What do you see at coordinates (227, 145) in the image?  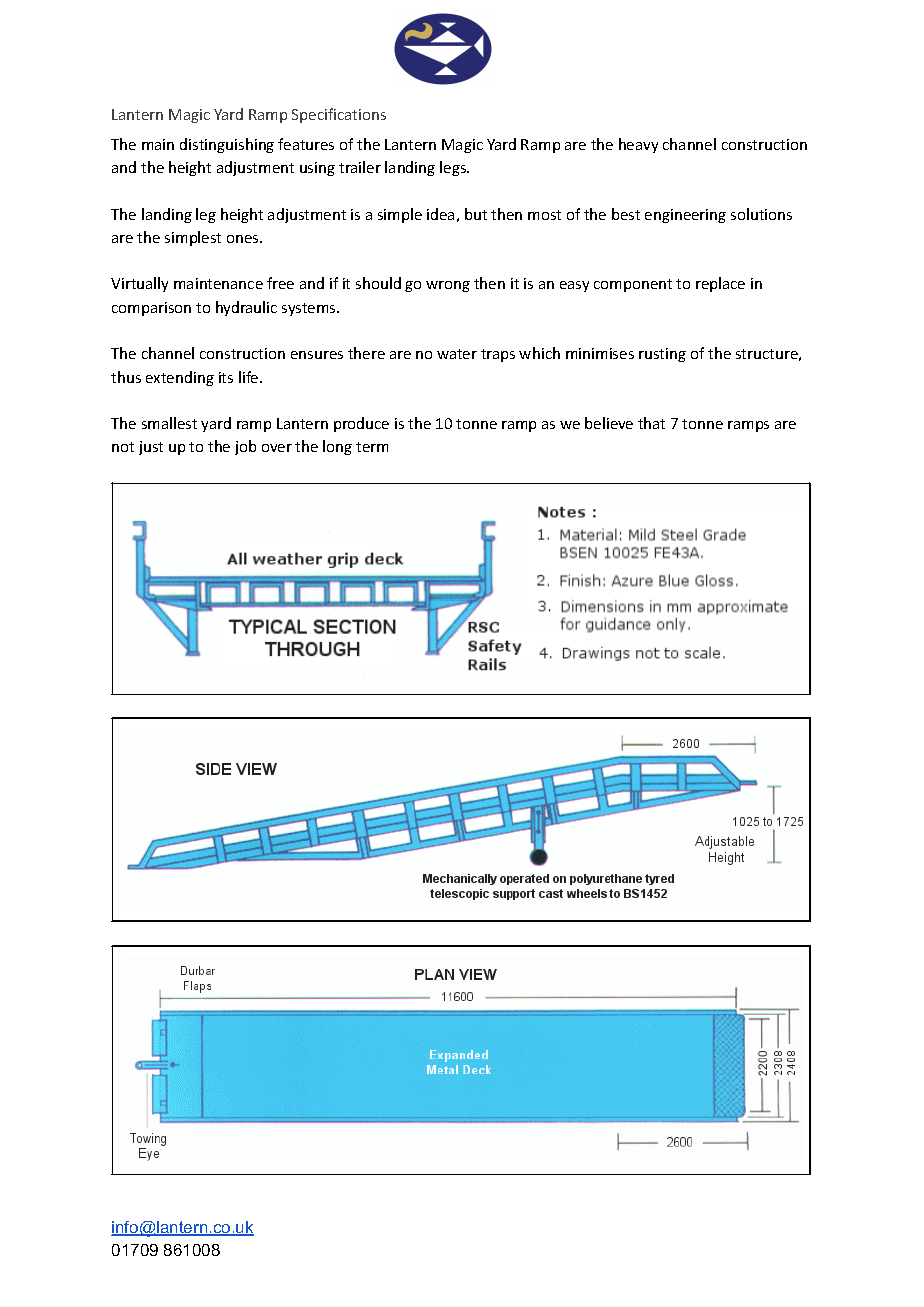 I see `distinguishing` at bounding box center [227, 145].
